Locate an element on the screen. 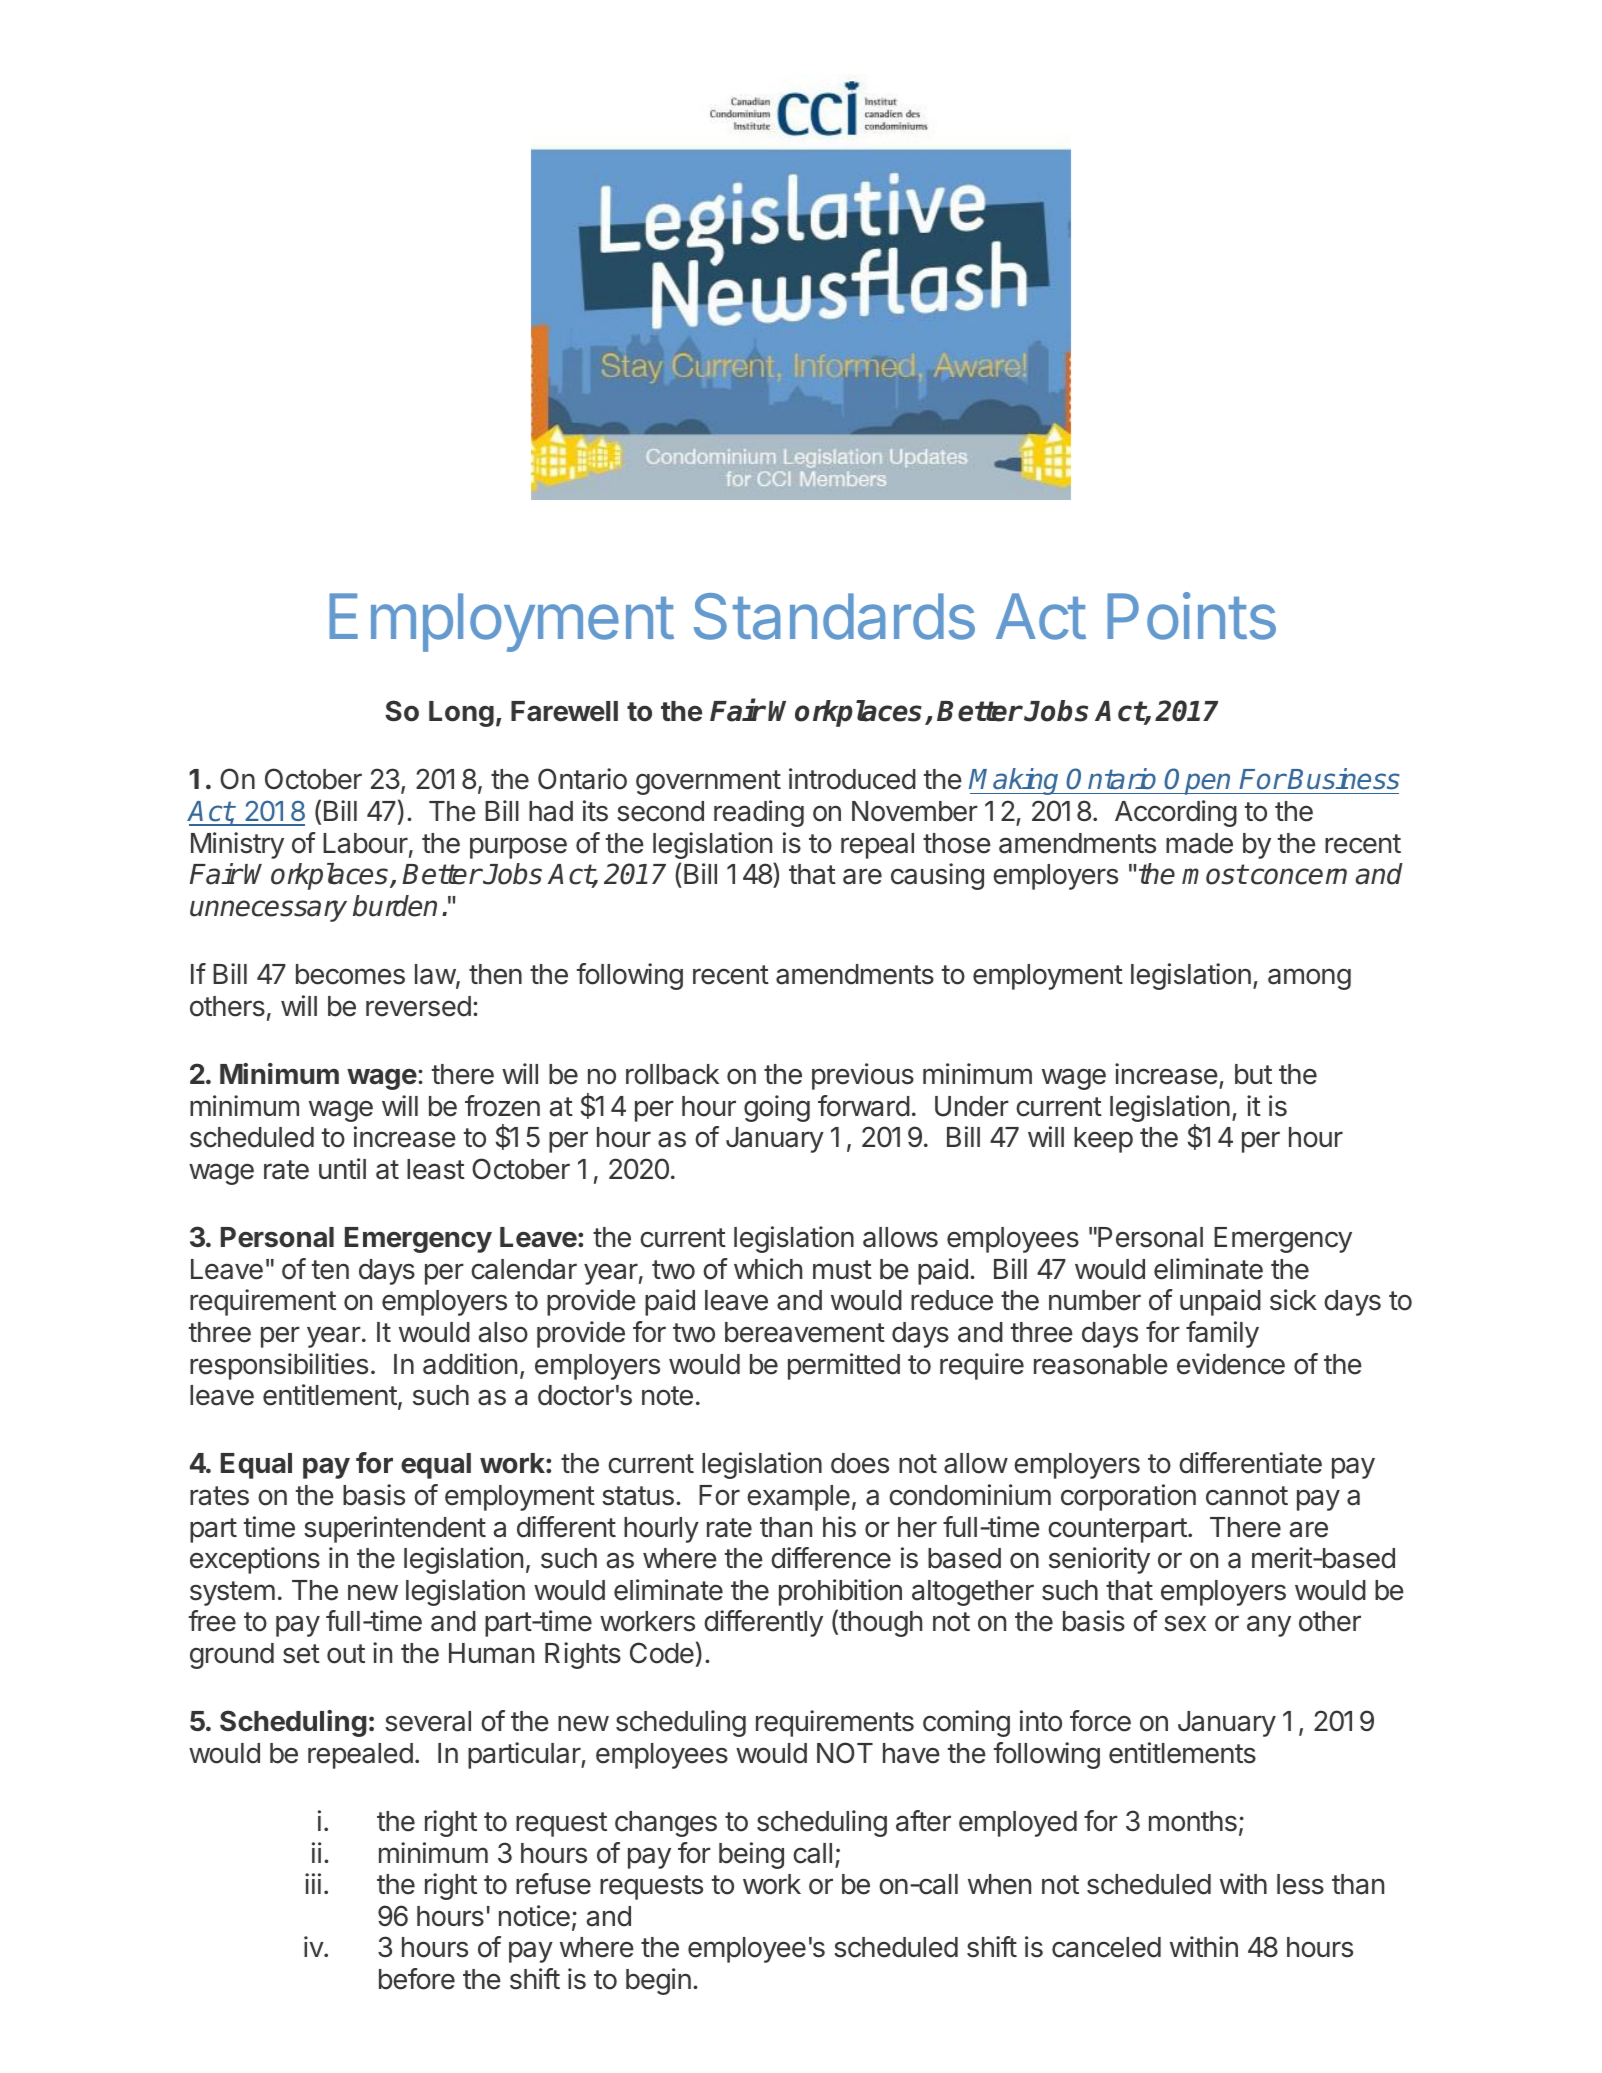  prohibition is located at coordinates (840, 1592).
